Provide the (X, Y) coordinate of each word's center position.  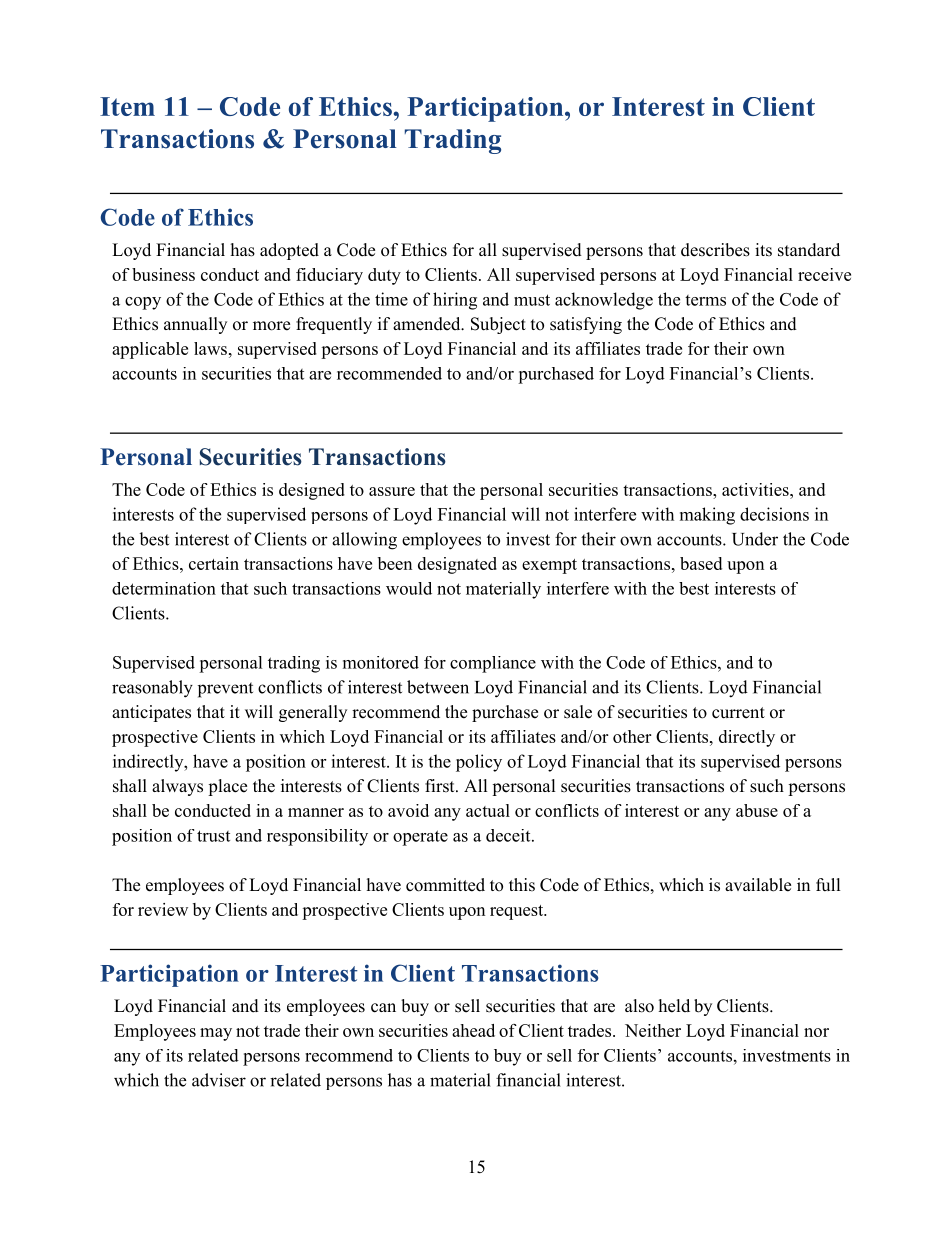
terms (705, 300)
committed (445, 885)
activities (756, 489)
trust (213, 836)
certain (214, 563)
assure (392, 491)
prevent (225, 690)
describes (715, 250)
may (216, 1034)
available (758, 885)
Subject (498, 325)
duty (384, 276)
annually (195, 325)
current (738, 713)
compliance (493, 664)
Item (127, 106)
